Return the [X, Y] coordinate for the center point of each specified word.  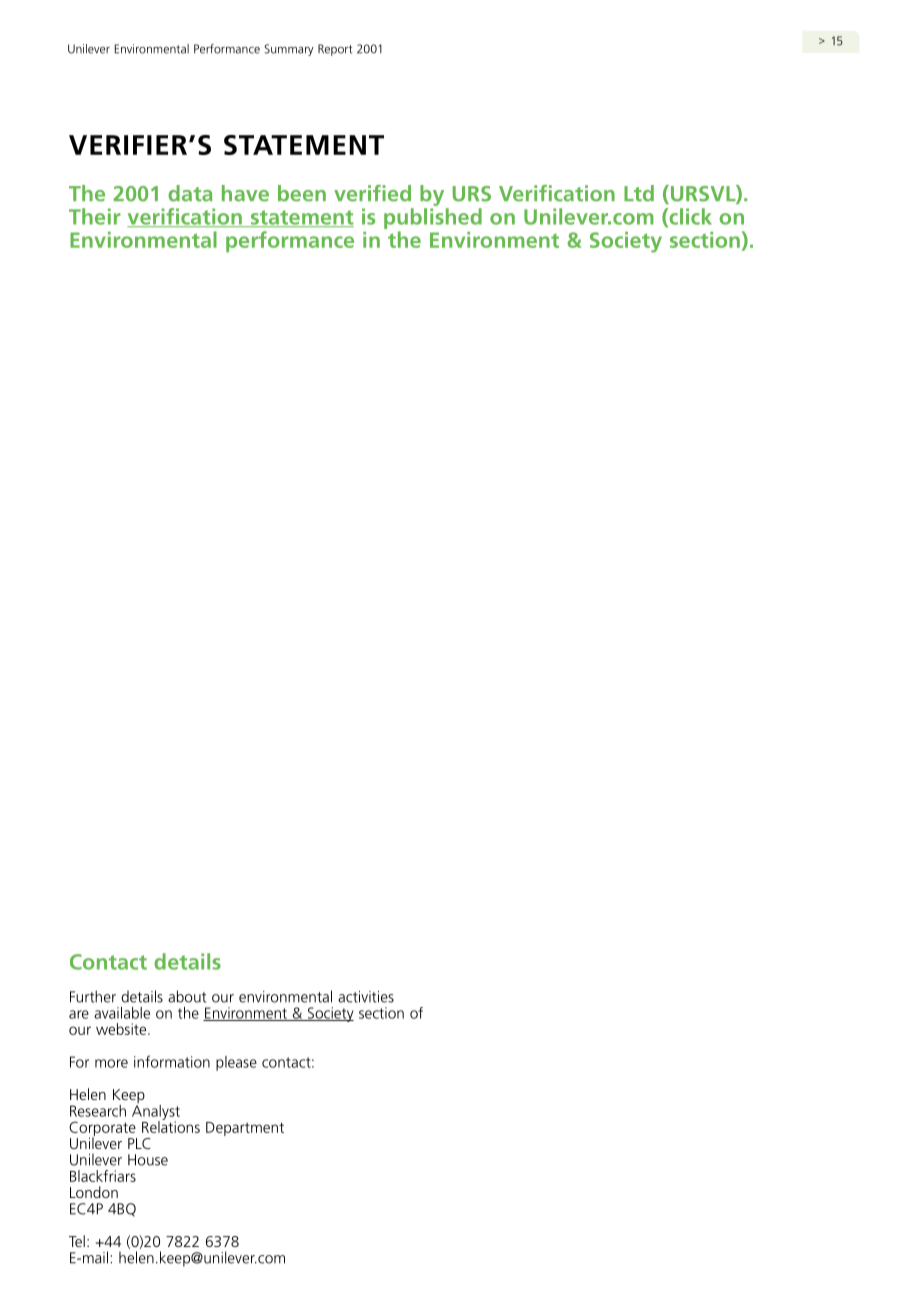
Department [245, 1129]
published [433, 220]
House [148, 1160]
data [190, 193]
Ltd [639, 193]
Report [335, 50]
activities [366, 997]
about [187, 996]
